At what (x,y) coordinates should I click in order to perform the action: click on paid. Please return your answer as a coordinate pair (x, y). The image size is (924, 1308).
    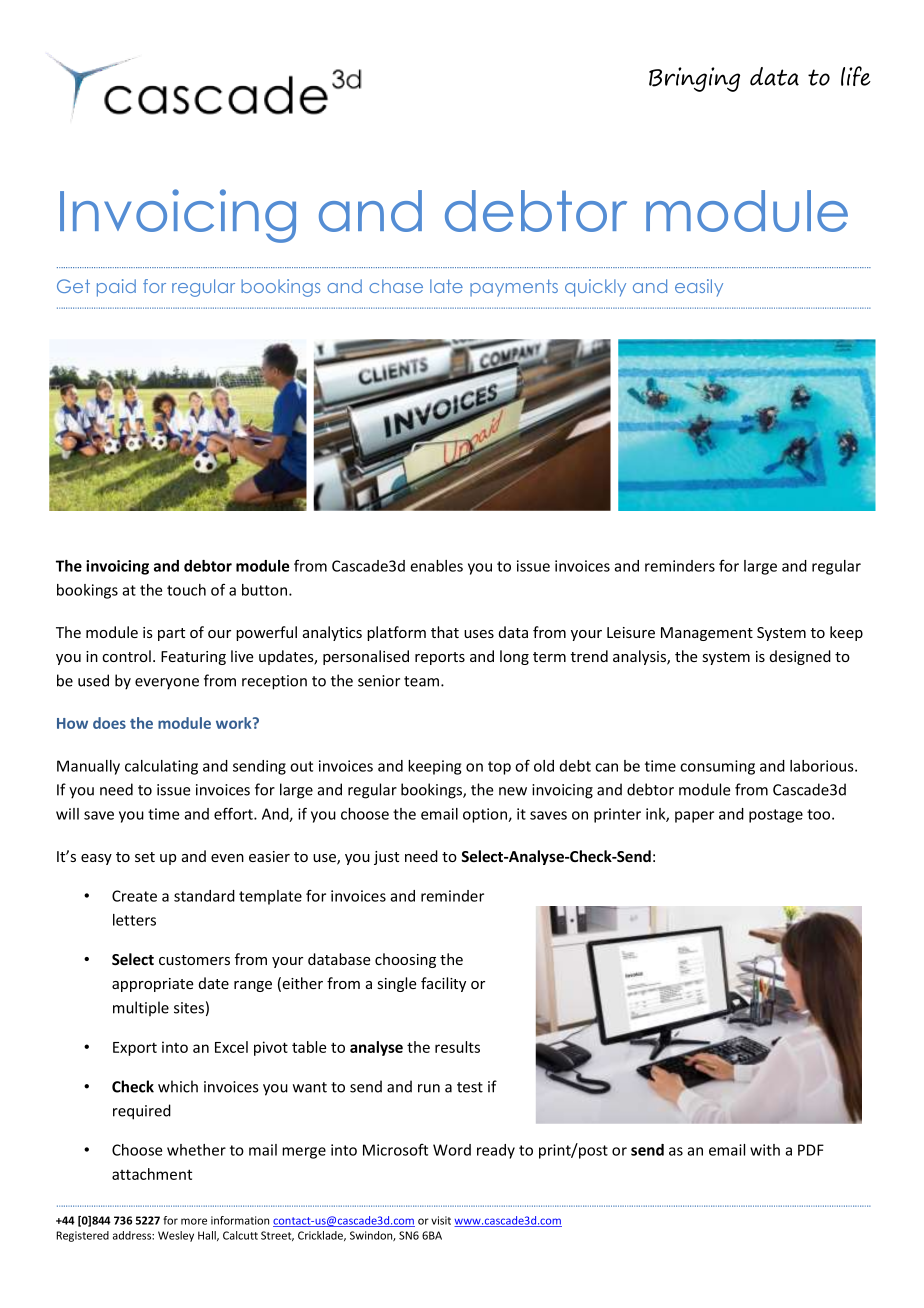
    Looking at the image, I should click on (116, 288).
